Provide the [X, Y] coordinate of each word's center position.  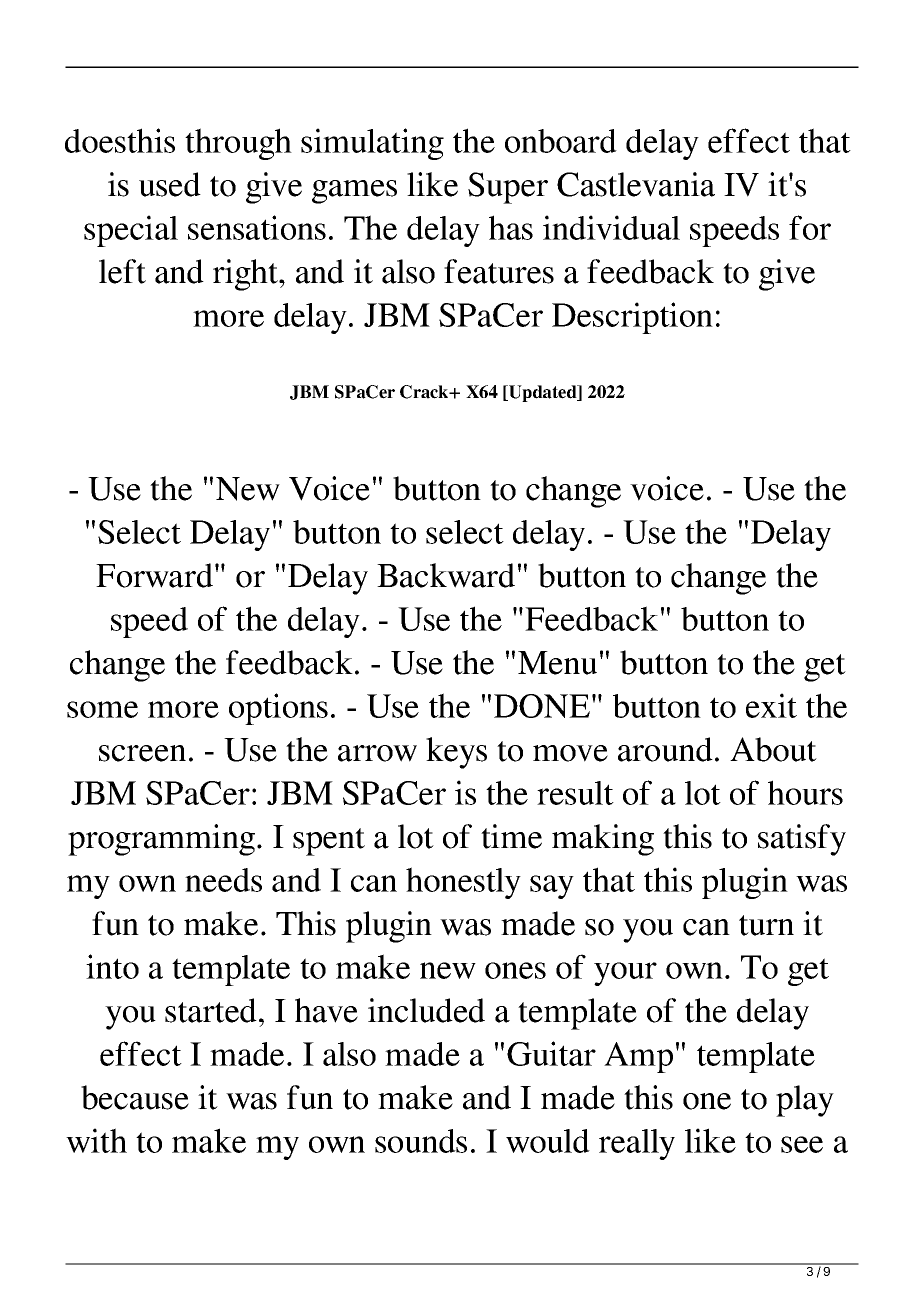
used [170, 184]
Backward [446, 575]
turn [766, 925]
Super [508, 188]
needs [223, 880]
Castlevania [636, 184]
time [511, 836]
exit [771, 705]
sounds [421, 1141]
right [246, 275]
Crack [425, 392]
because [135, 1097]
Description [632, 318]
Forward [154, 575]
